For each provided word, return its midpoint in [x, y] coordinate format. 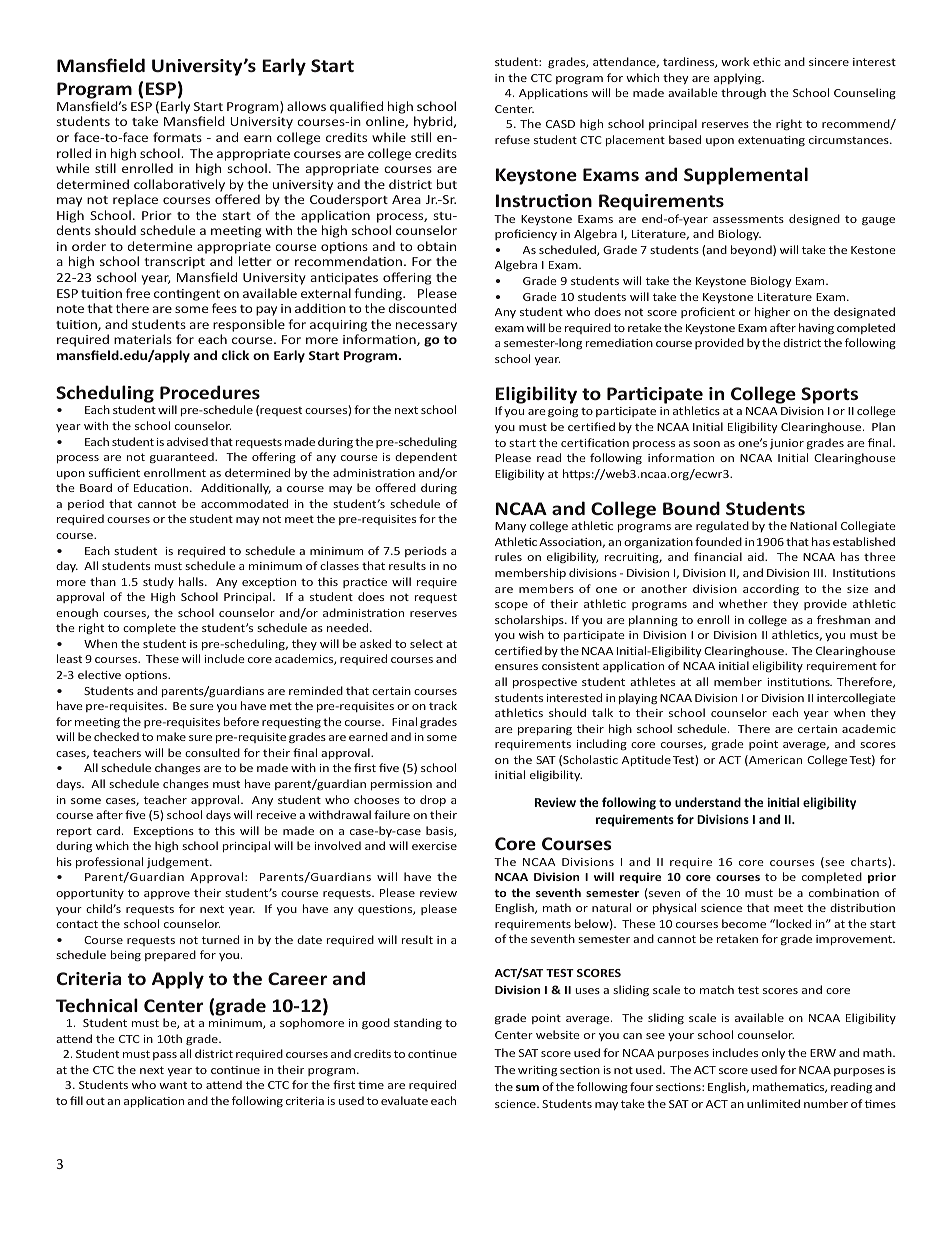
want [173, 1085]
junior [787, 444]
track [443, 705]
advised [187, 441]
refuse [512, 139]
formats [177, 137]
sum [527, 1088]
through [743, 93]
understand [708, 802]
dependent [426, 457]
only [773, 1053]
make [171, 736]
